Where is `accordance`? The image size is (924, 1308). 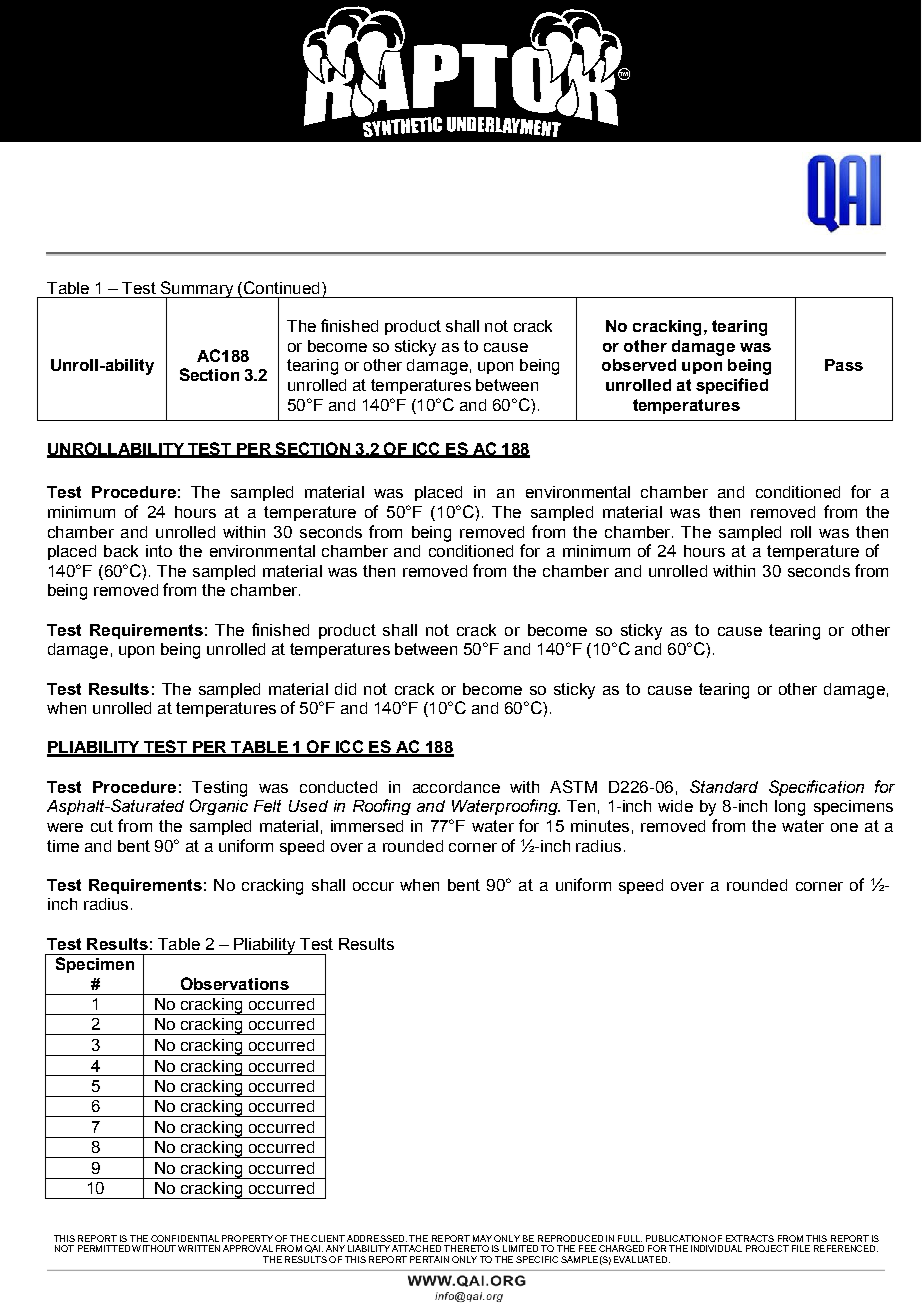 accordance is located at coordinates (456, 787).
